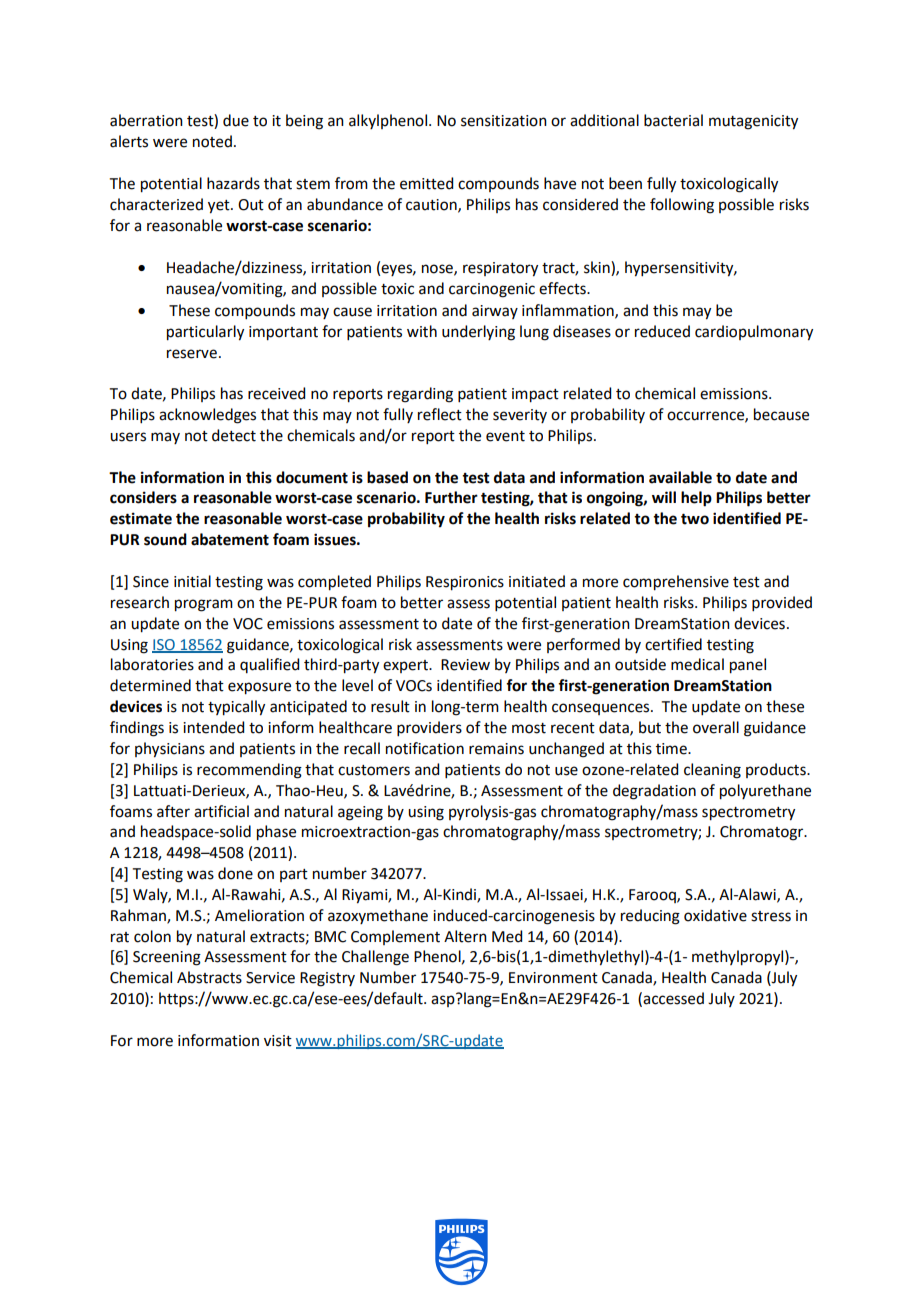 Image resolution: width=924 pixels, height=1308 pixels. What do you see at coordinates (680, 477) in the page?
I see `available` at bounding box center [680, 477].
